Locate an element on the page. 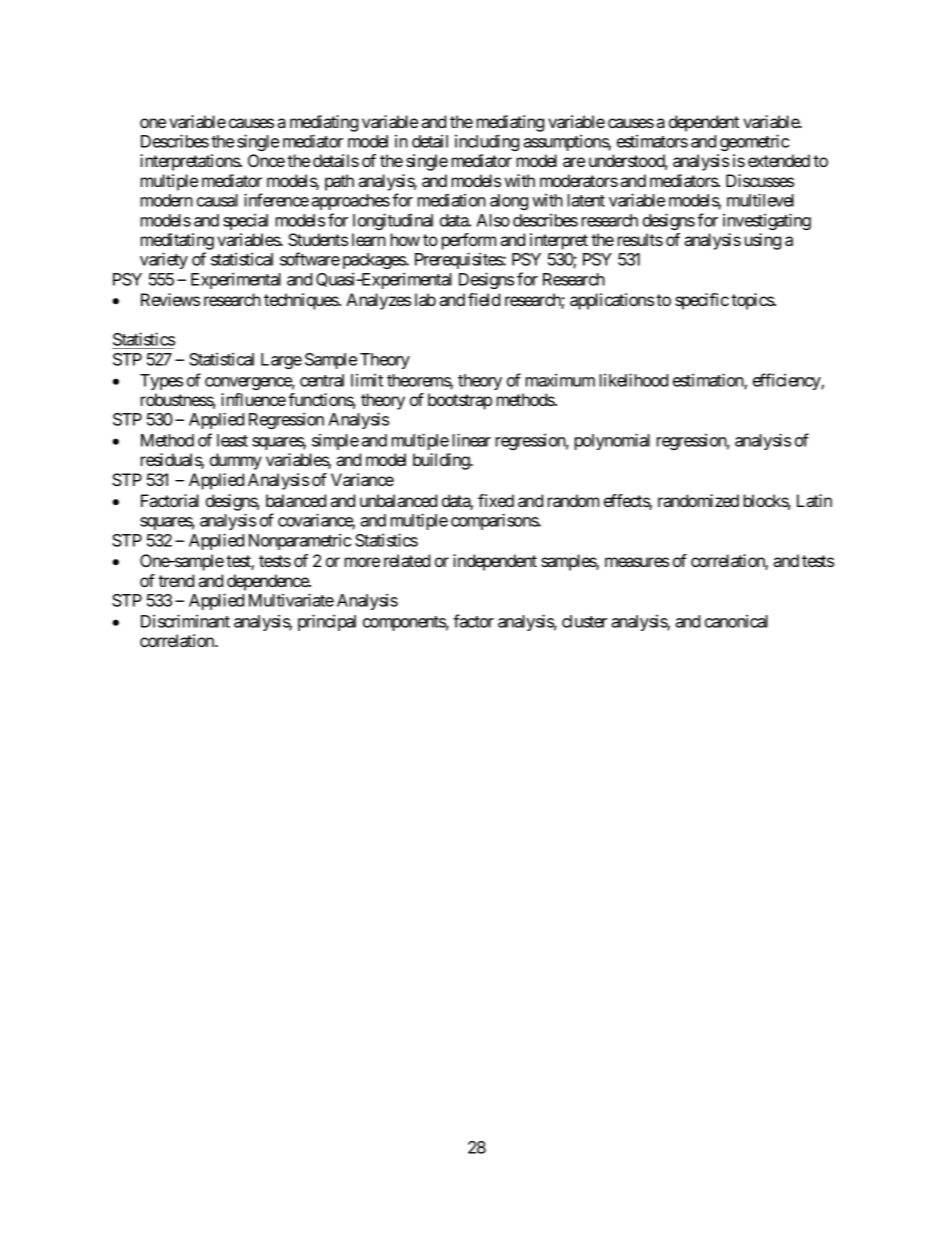 The image size is (952, 1233). Reviews is located at coordinates (170, 299).
